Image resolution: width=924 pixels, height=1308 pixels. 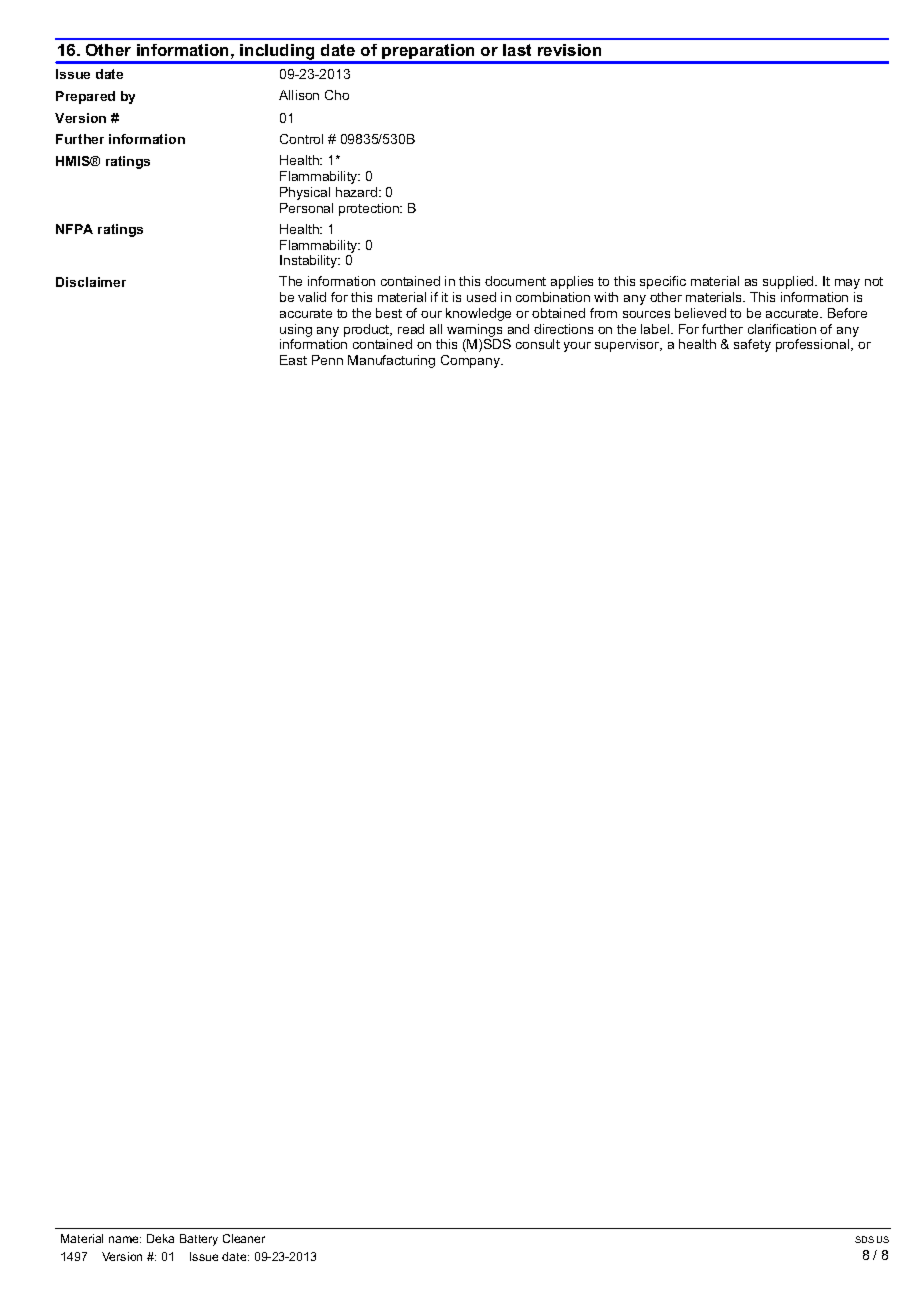 I want to click on your, so click(x=577, y=347).
